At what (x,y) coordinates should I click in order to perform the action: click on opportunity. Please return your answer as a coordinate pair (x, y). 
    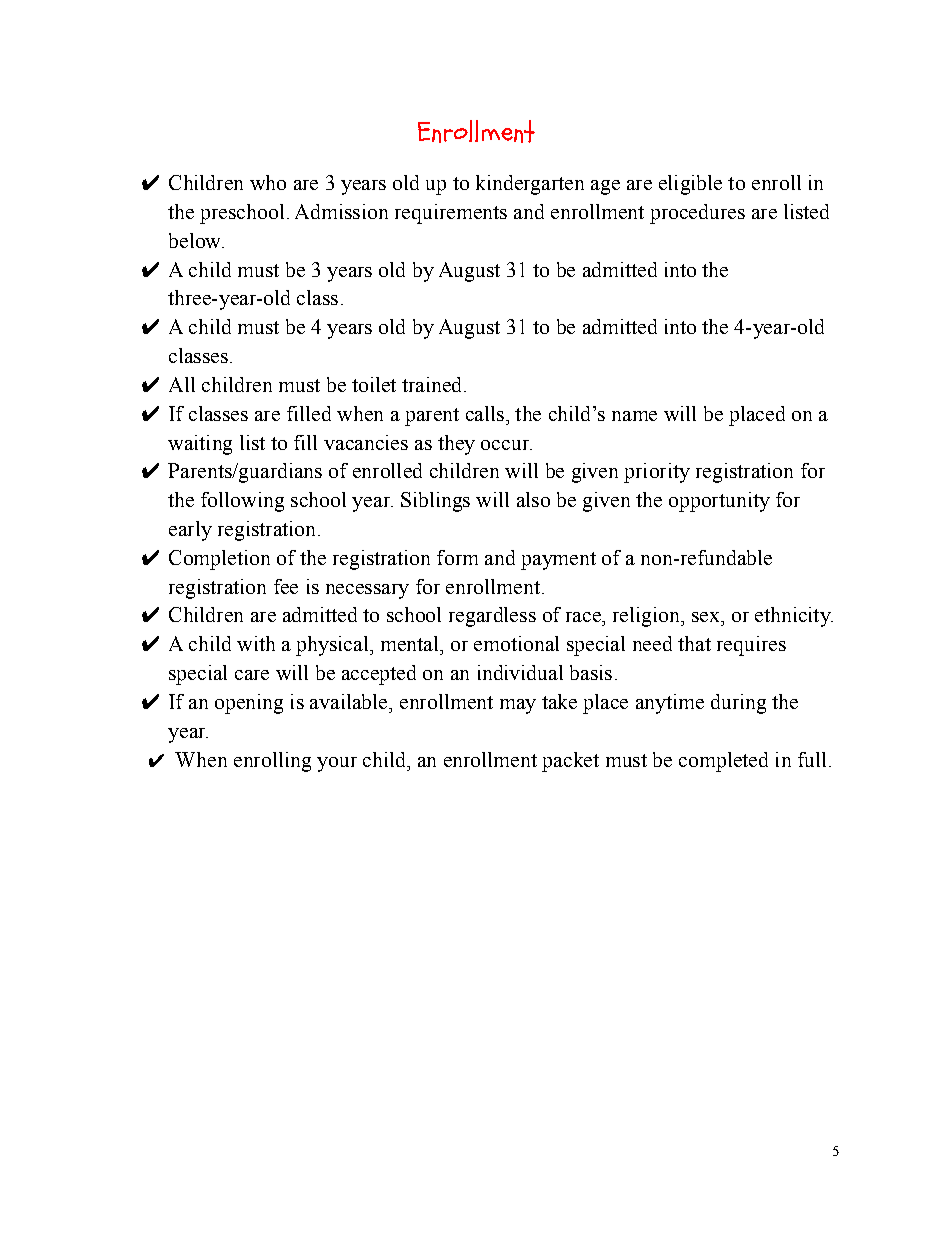
    Looking at the image, I should click on (719, 502).
